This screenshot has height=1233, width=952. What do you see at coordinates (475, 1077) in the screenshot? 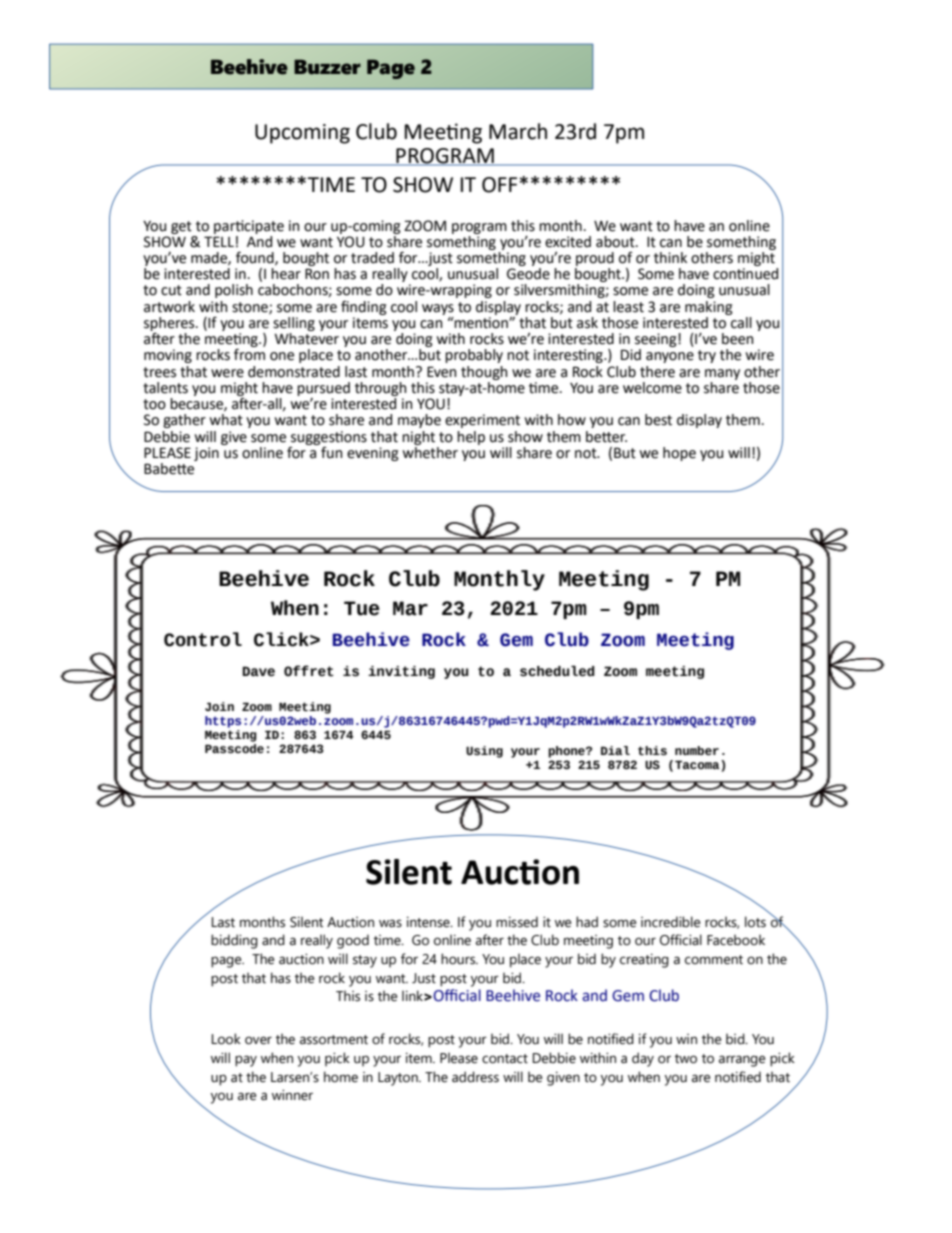
I see `address` at bounding box center [475, 1077].
